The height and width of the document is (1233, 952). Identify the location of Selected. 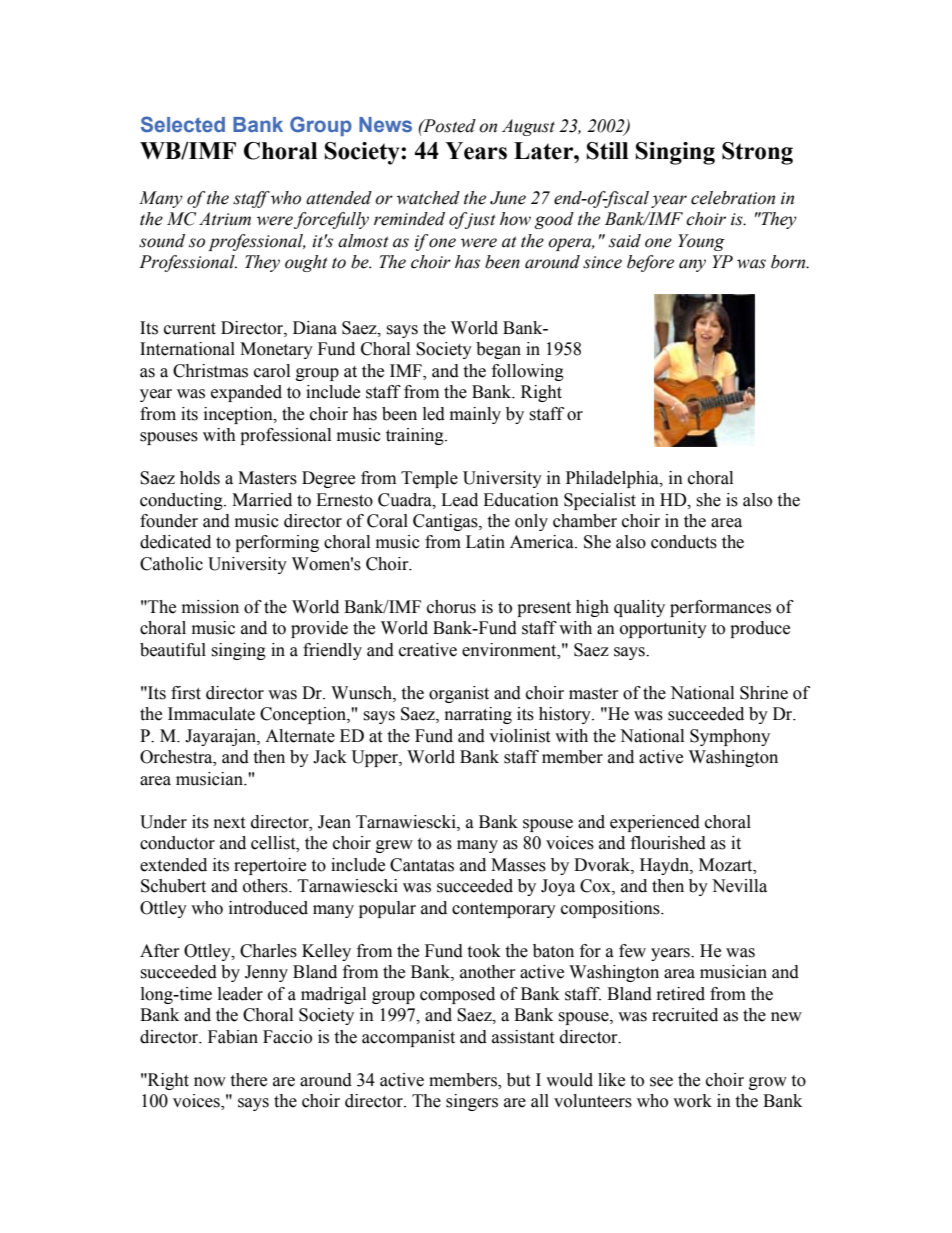
(183, 124).
